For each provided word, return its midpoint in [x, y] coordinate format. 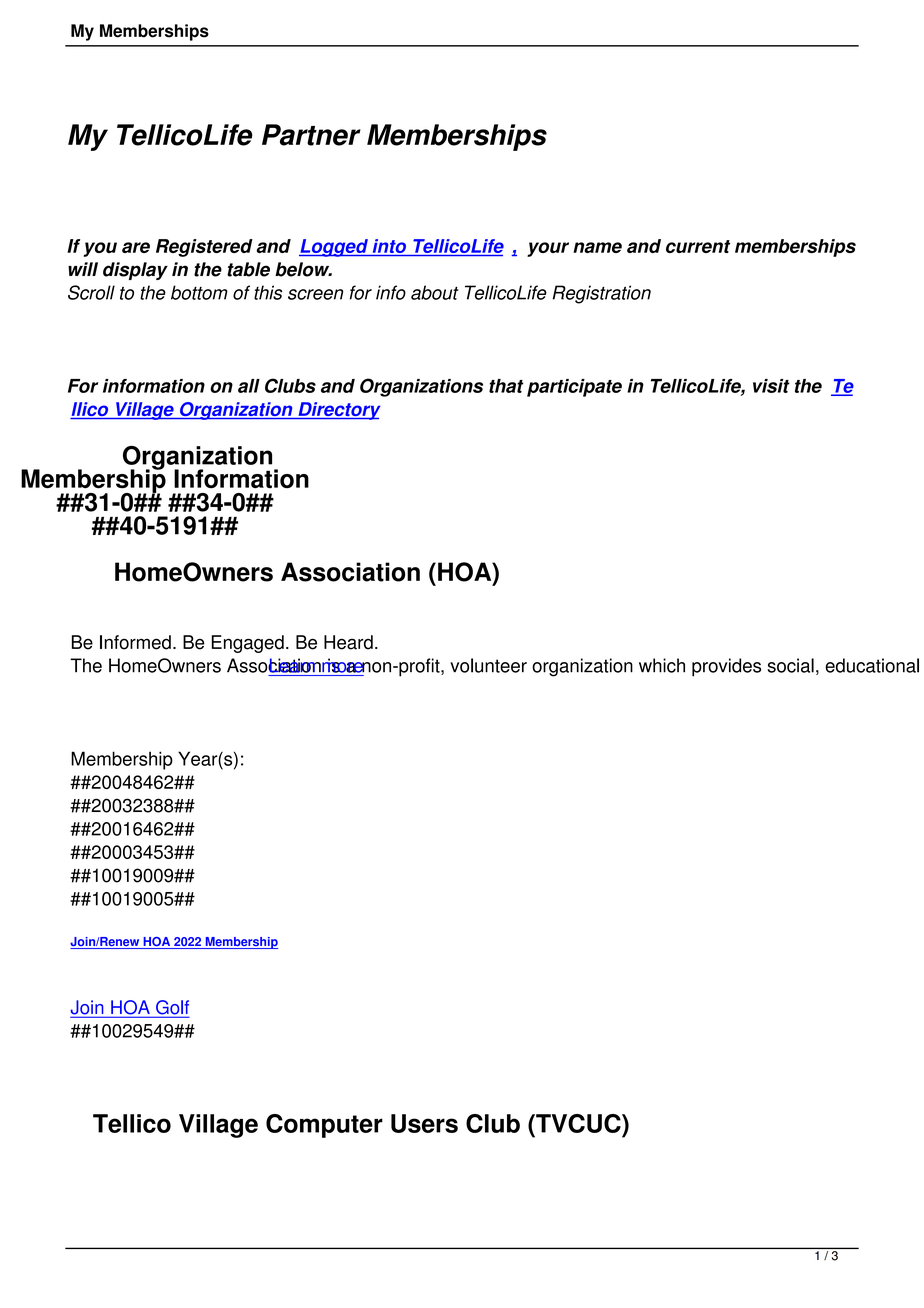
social [790, 665]
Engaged [247, 644]
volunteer [488, 665]
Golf [171, 1008]
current [698, 246]
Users [424, 1123]
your [548, 249]
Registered [204, 248]
